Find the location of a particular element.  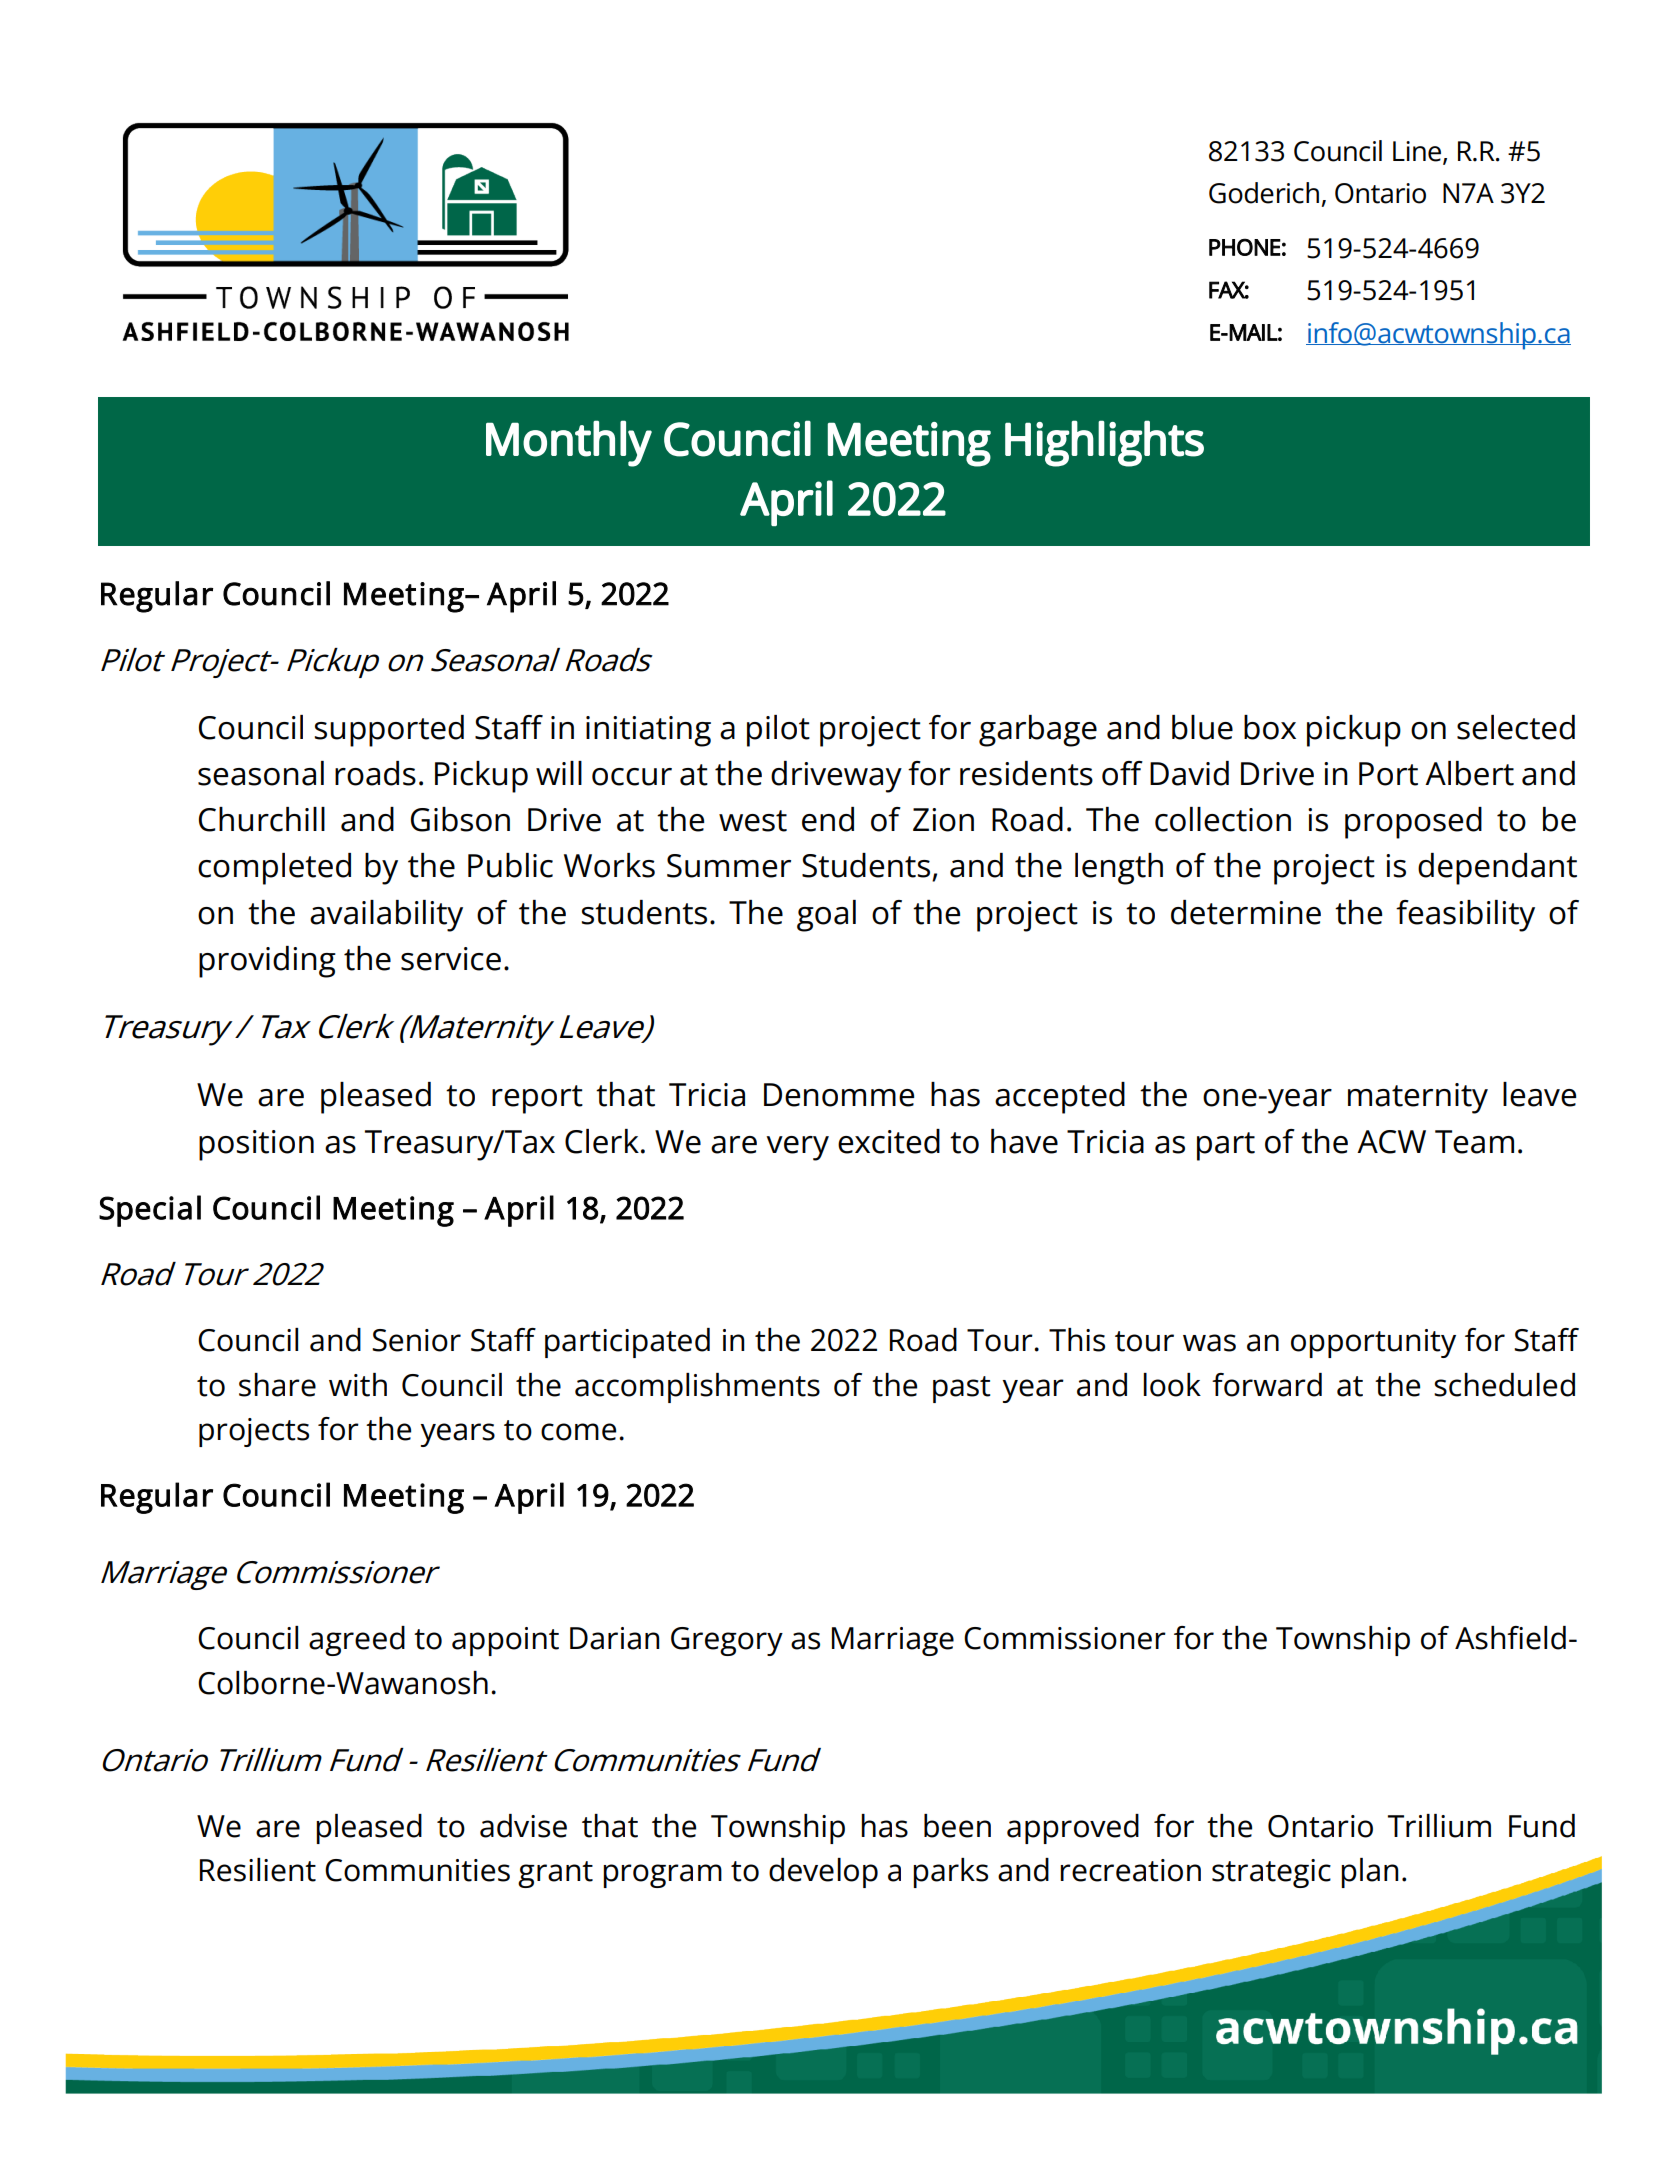

goal is located at coordinates (826, 916).
